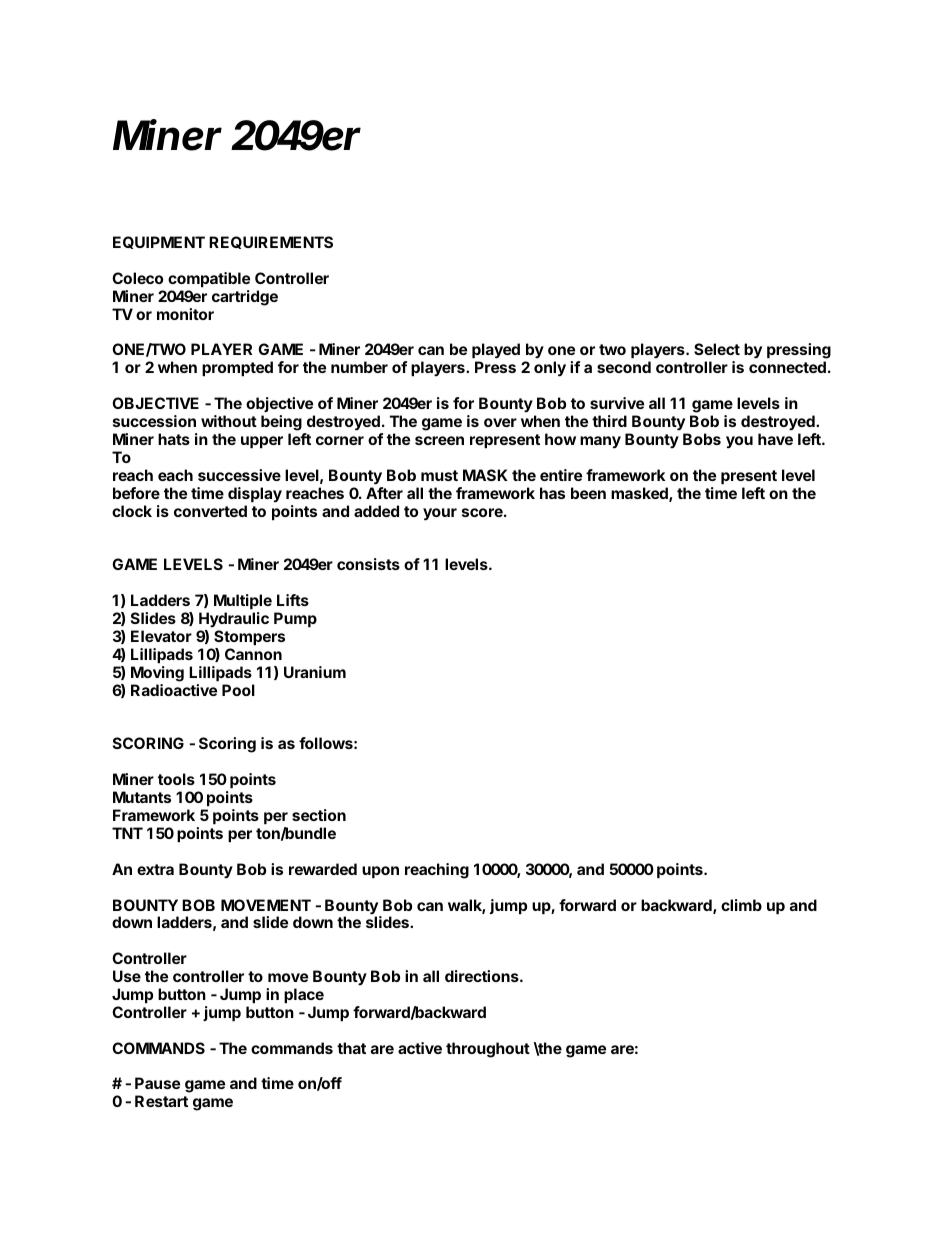 This screenshot has height=1233, width=952. What do you see at coordinates (209, 279) in the screenshot?
I see `compatible` at bounding box center [209, 279].
